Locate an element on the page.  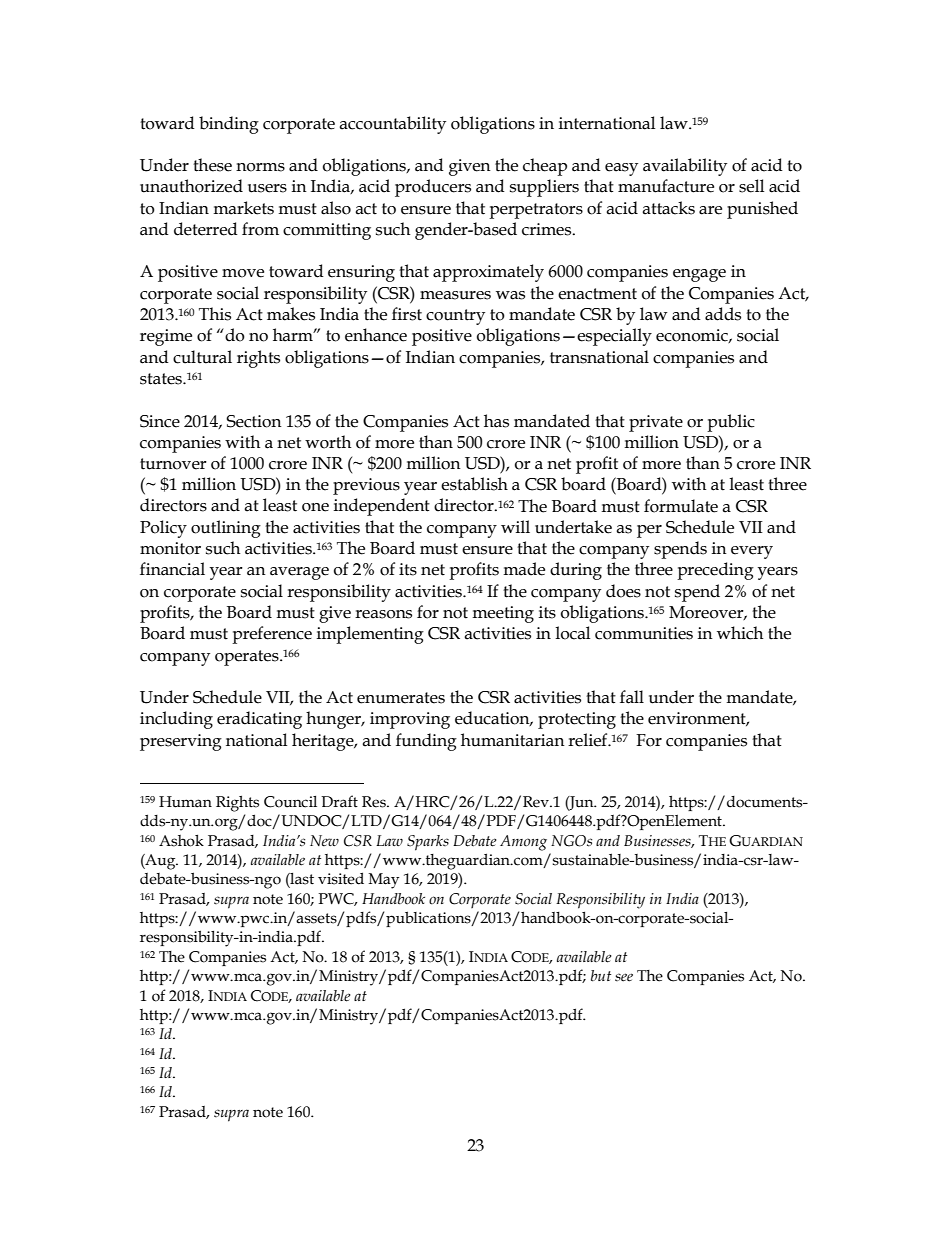
enumerates is located at coordinates (401, 698).
